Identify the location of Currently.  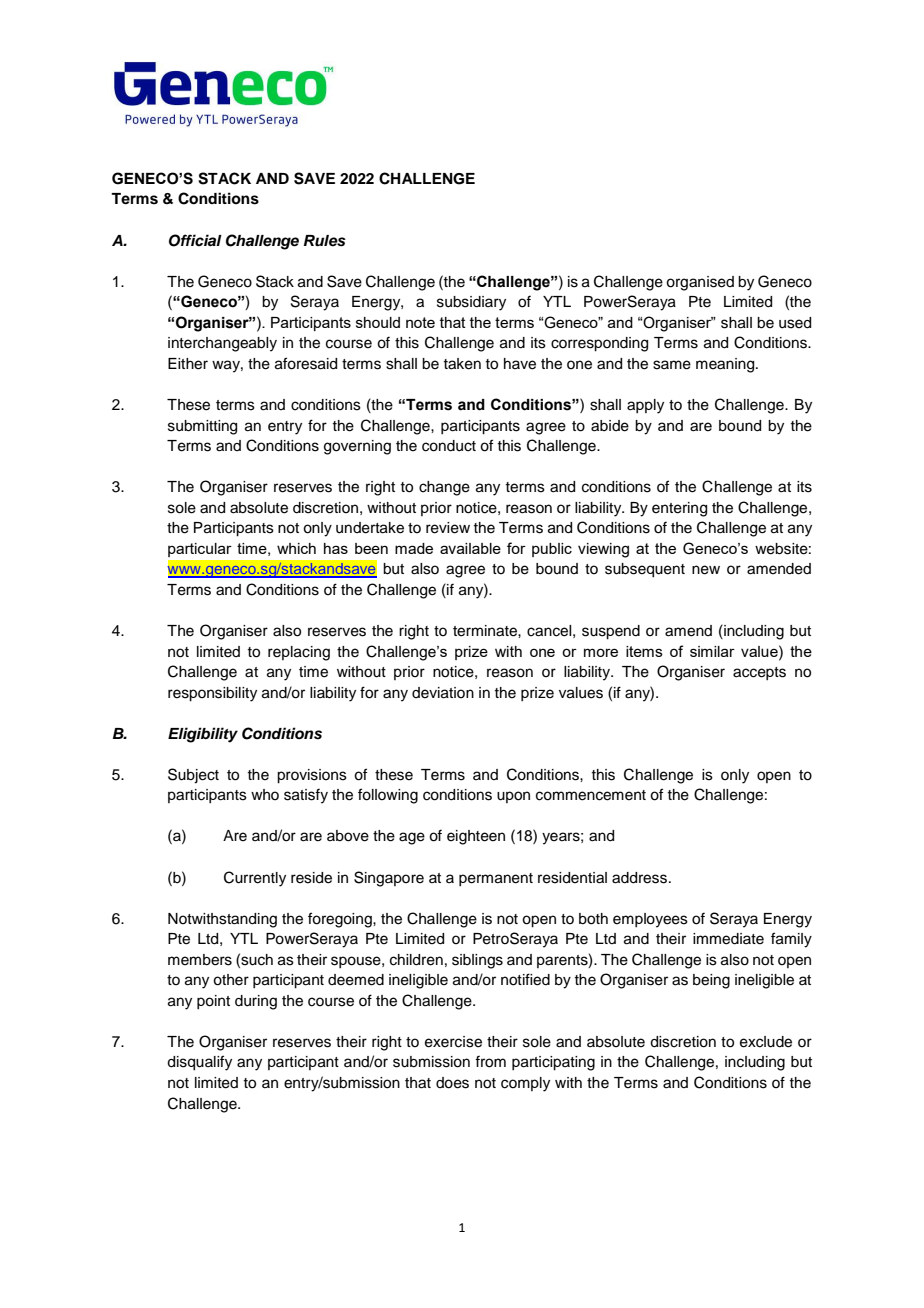
(255, 879).
